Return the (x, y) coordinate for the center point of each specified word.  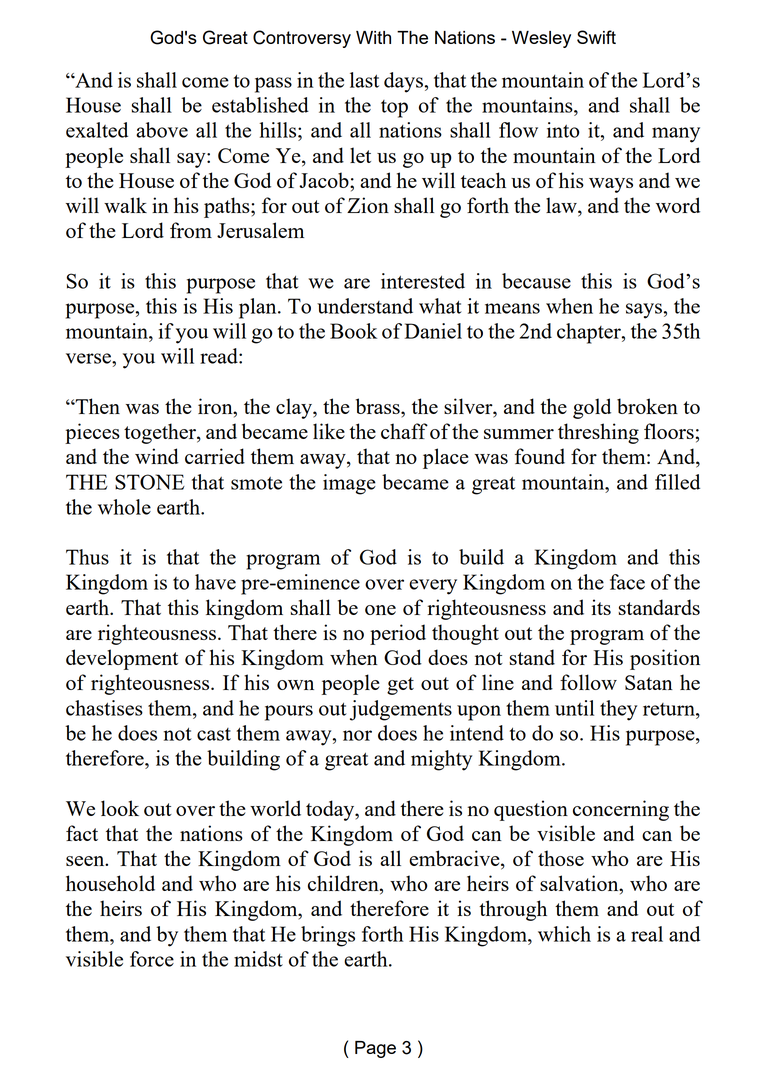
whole (124, 507)
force (152, 959)
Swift (596, 37)
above (162, 130)
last (364, 80)
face (627, 582)
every (433, 587)
